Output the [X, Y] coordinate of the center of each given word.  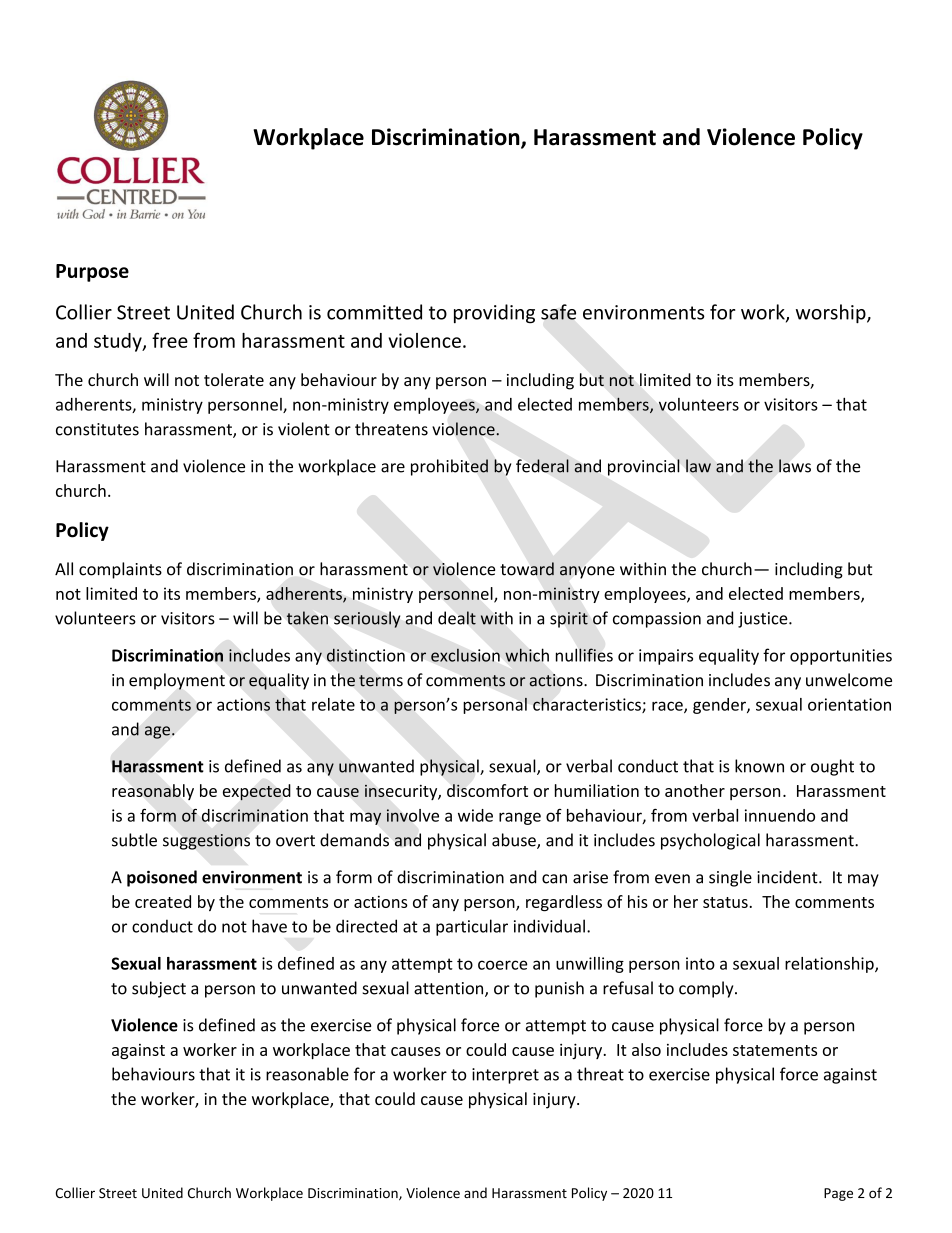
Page [838, 1194]
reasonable [307, 1074]
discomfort [487, 790]
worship [832, 313]
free [170, 340]
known [759, 766]
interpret [505, 1076]
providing [494, 314]
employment [177, 681]
